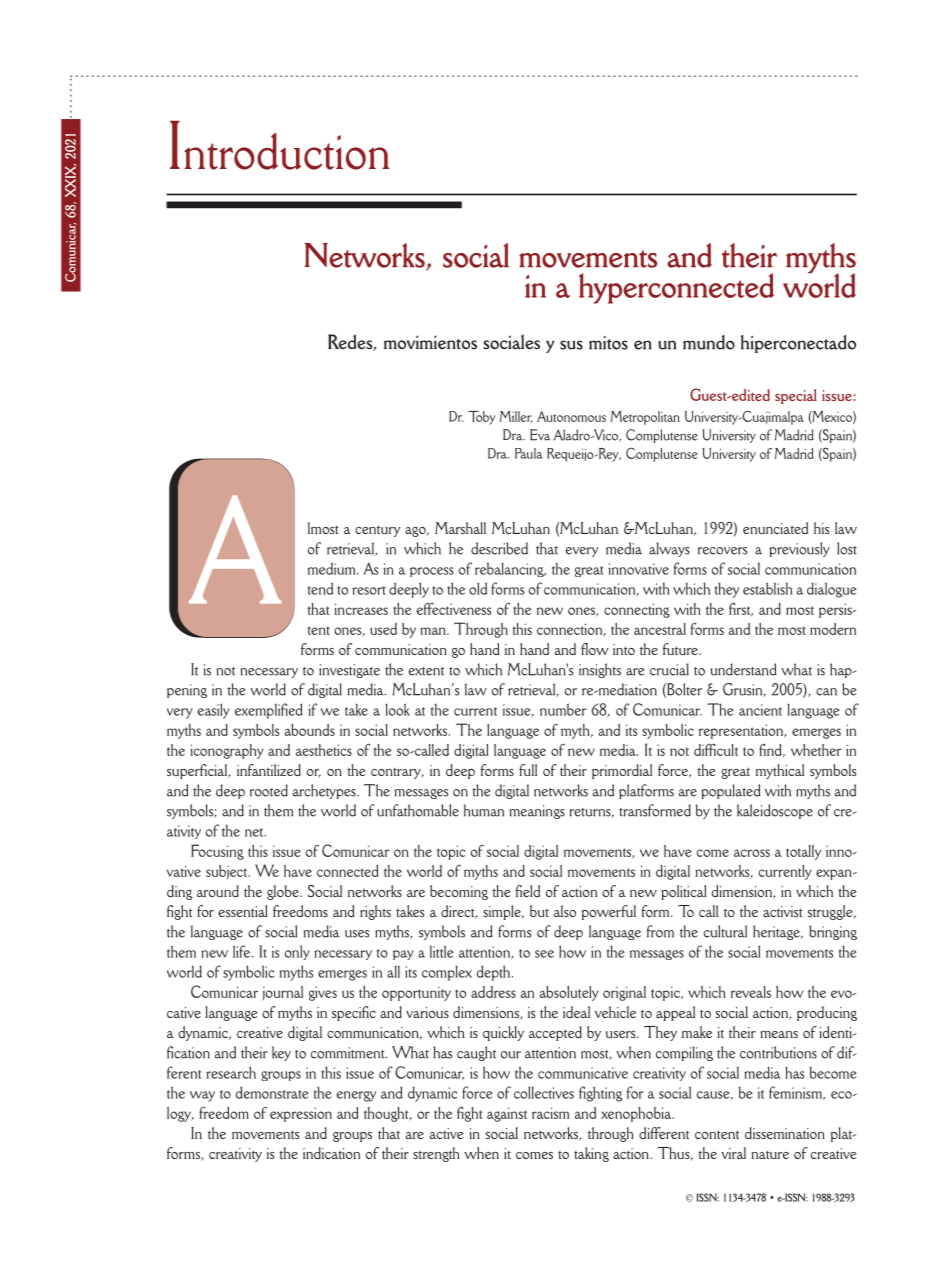  I want to click on see, so click(544, 954).
